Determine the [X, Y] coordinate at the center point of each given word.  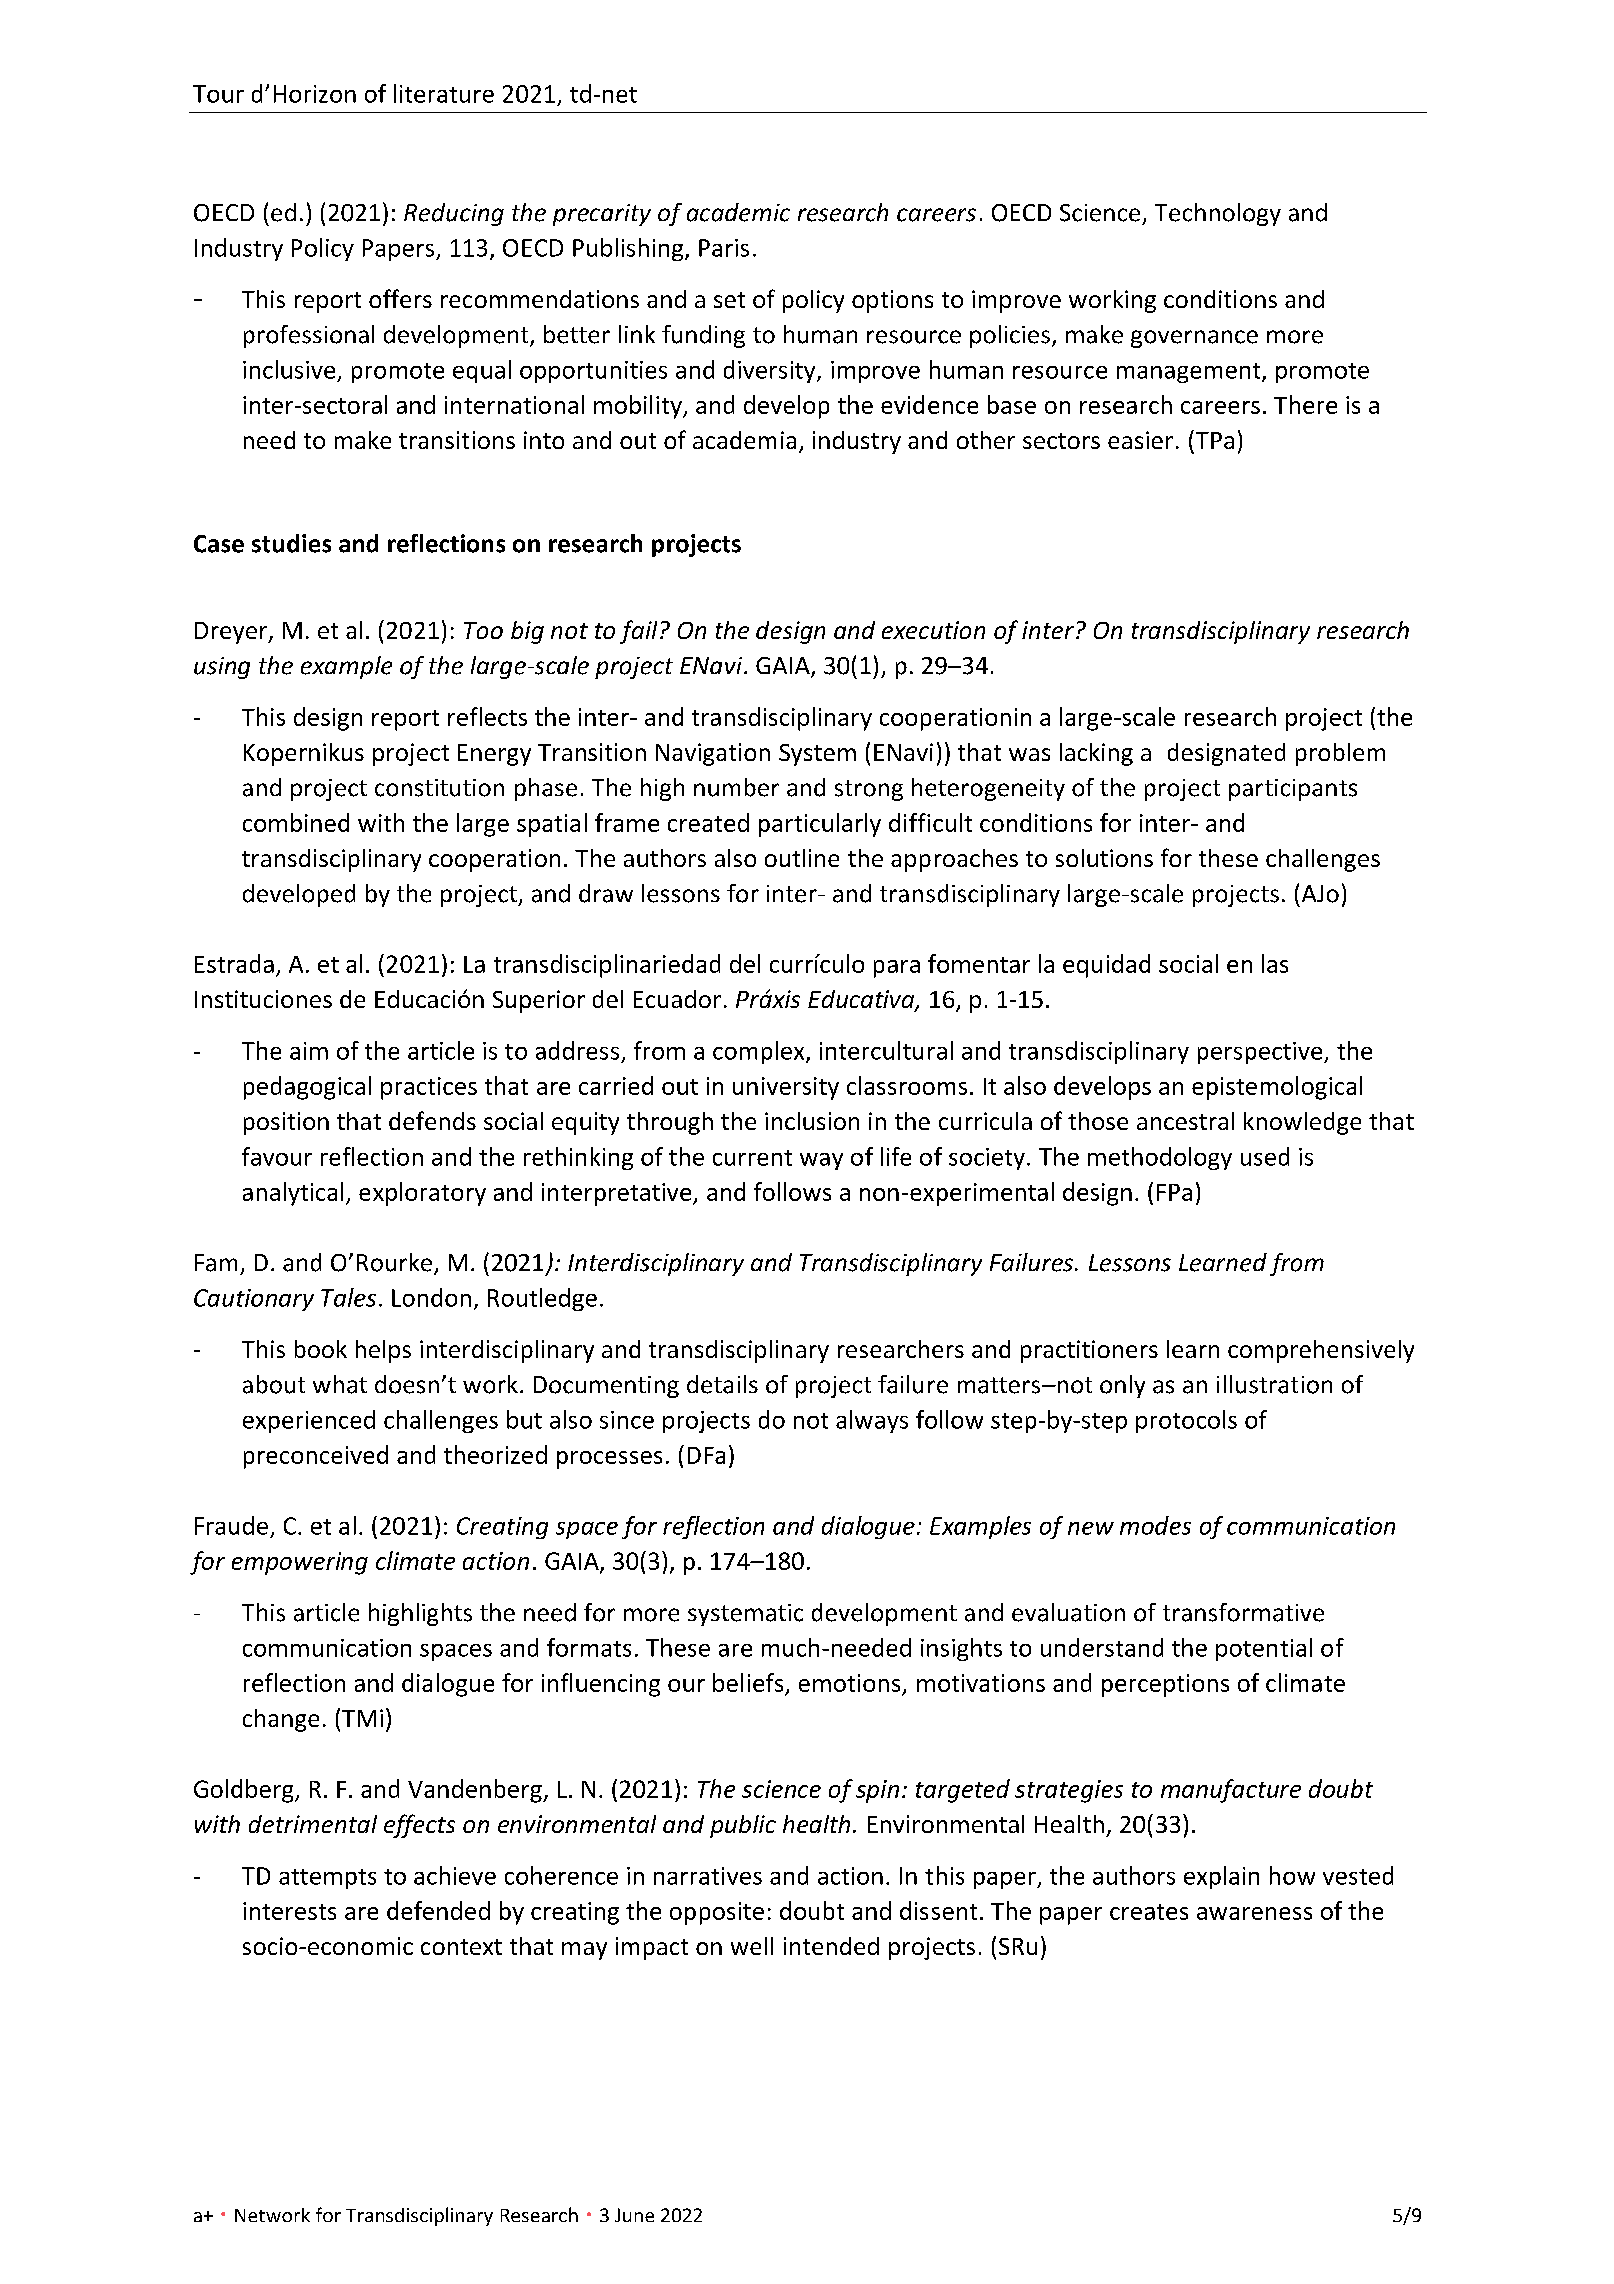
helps [383, 1351]
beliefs [748, 1682]
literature [444, 93]
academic [738, 212]
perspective [1261, 1053]
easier [1140, 440]
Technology [1218, 214]
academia [744, 440]
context [461, 1947]
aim [309, 1051]
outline [802, 858]
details [722, 1384]
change [281, 1720]
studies [291, 543]
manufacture [1231, 1791]
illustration [1274, 1384]
